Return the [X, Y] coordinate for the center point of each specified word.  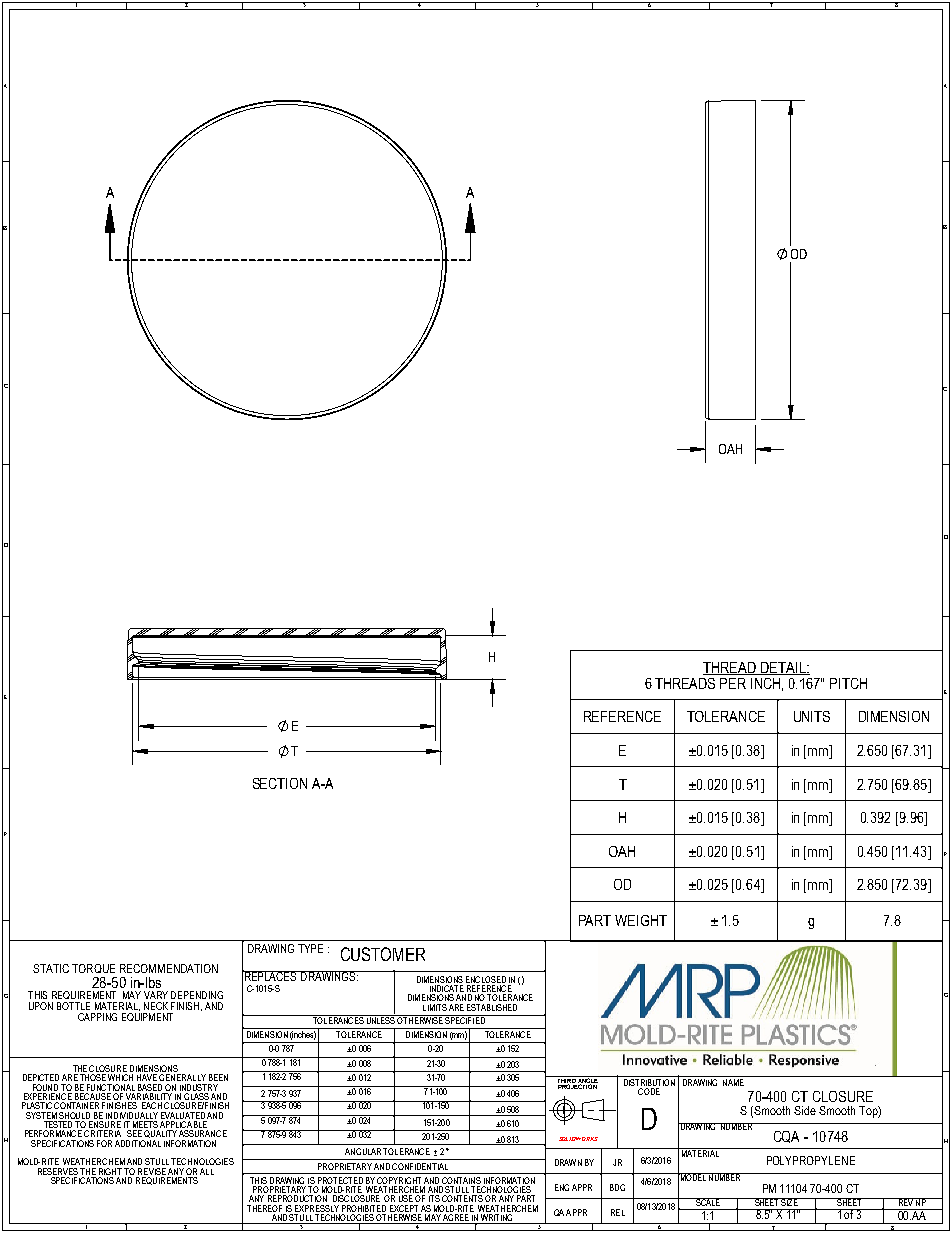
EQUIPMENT [147, 1017]
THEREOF [264, 1208]
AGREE [456, 1219]
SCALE [708, 1202]
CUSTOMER [383, 954]
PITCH [848, 683]
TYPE [310, 948]
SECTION [280, 783]
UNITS [812, 716]
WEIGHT [641, 920]
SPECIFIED [465, 1019]
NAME [733, 1082]
